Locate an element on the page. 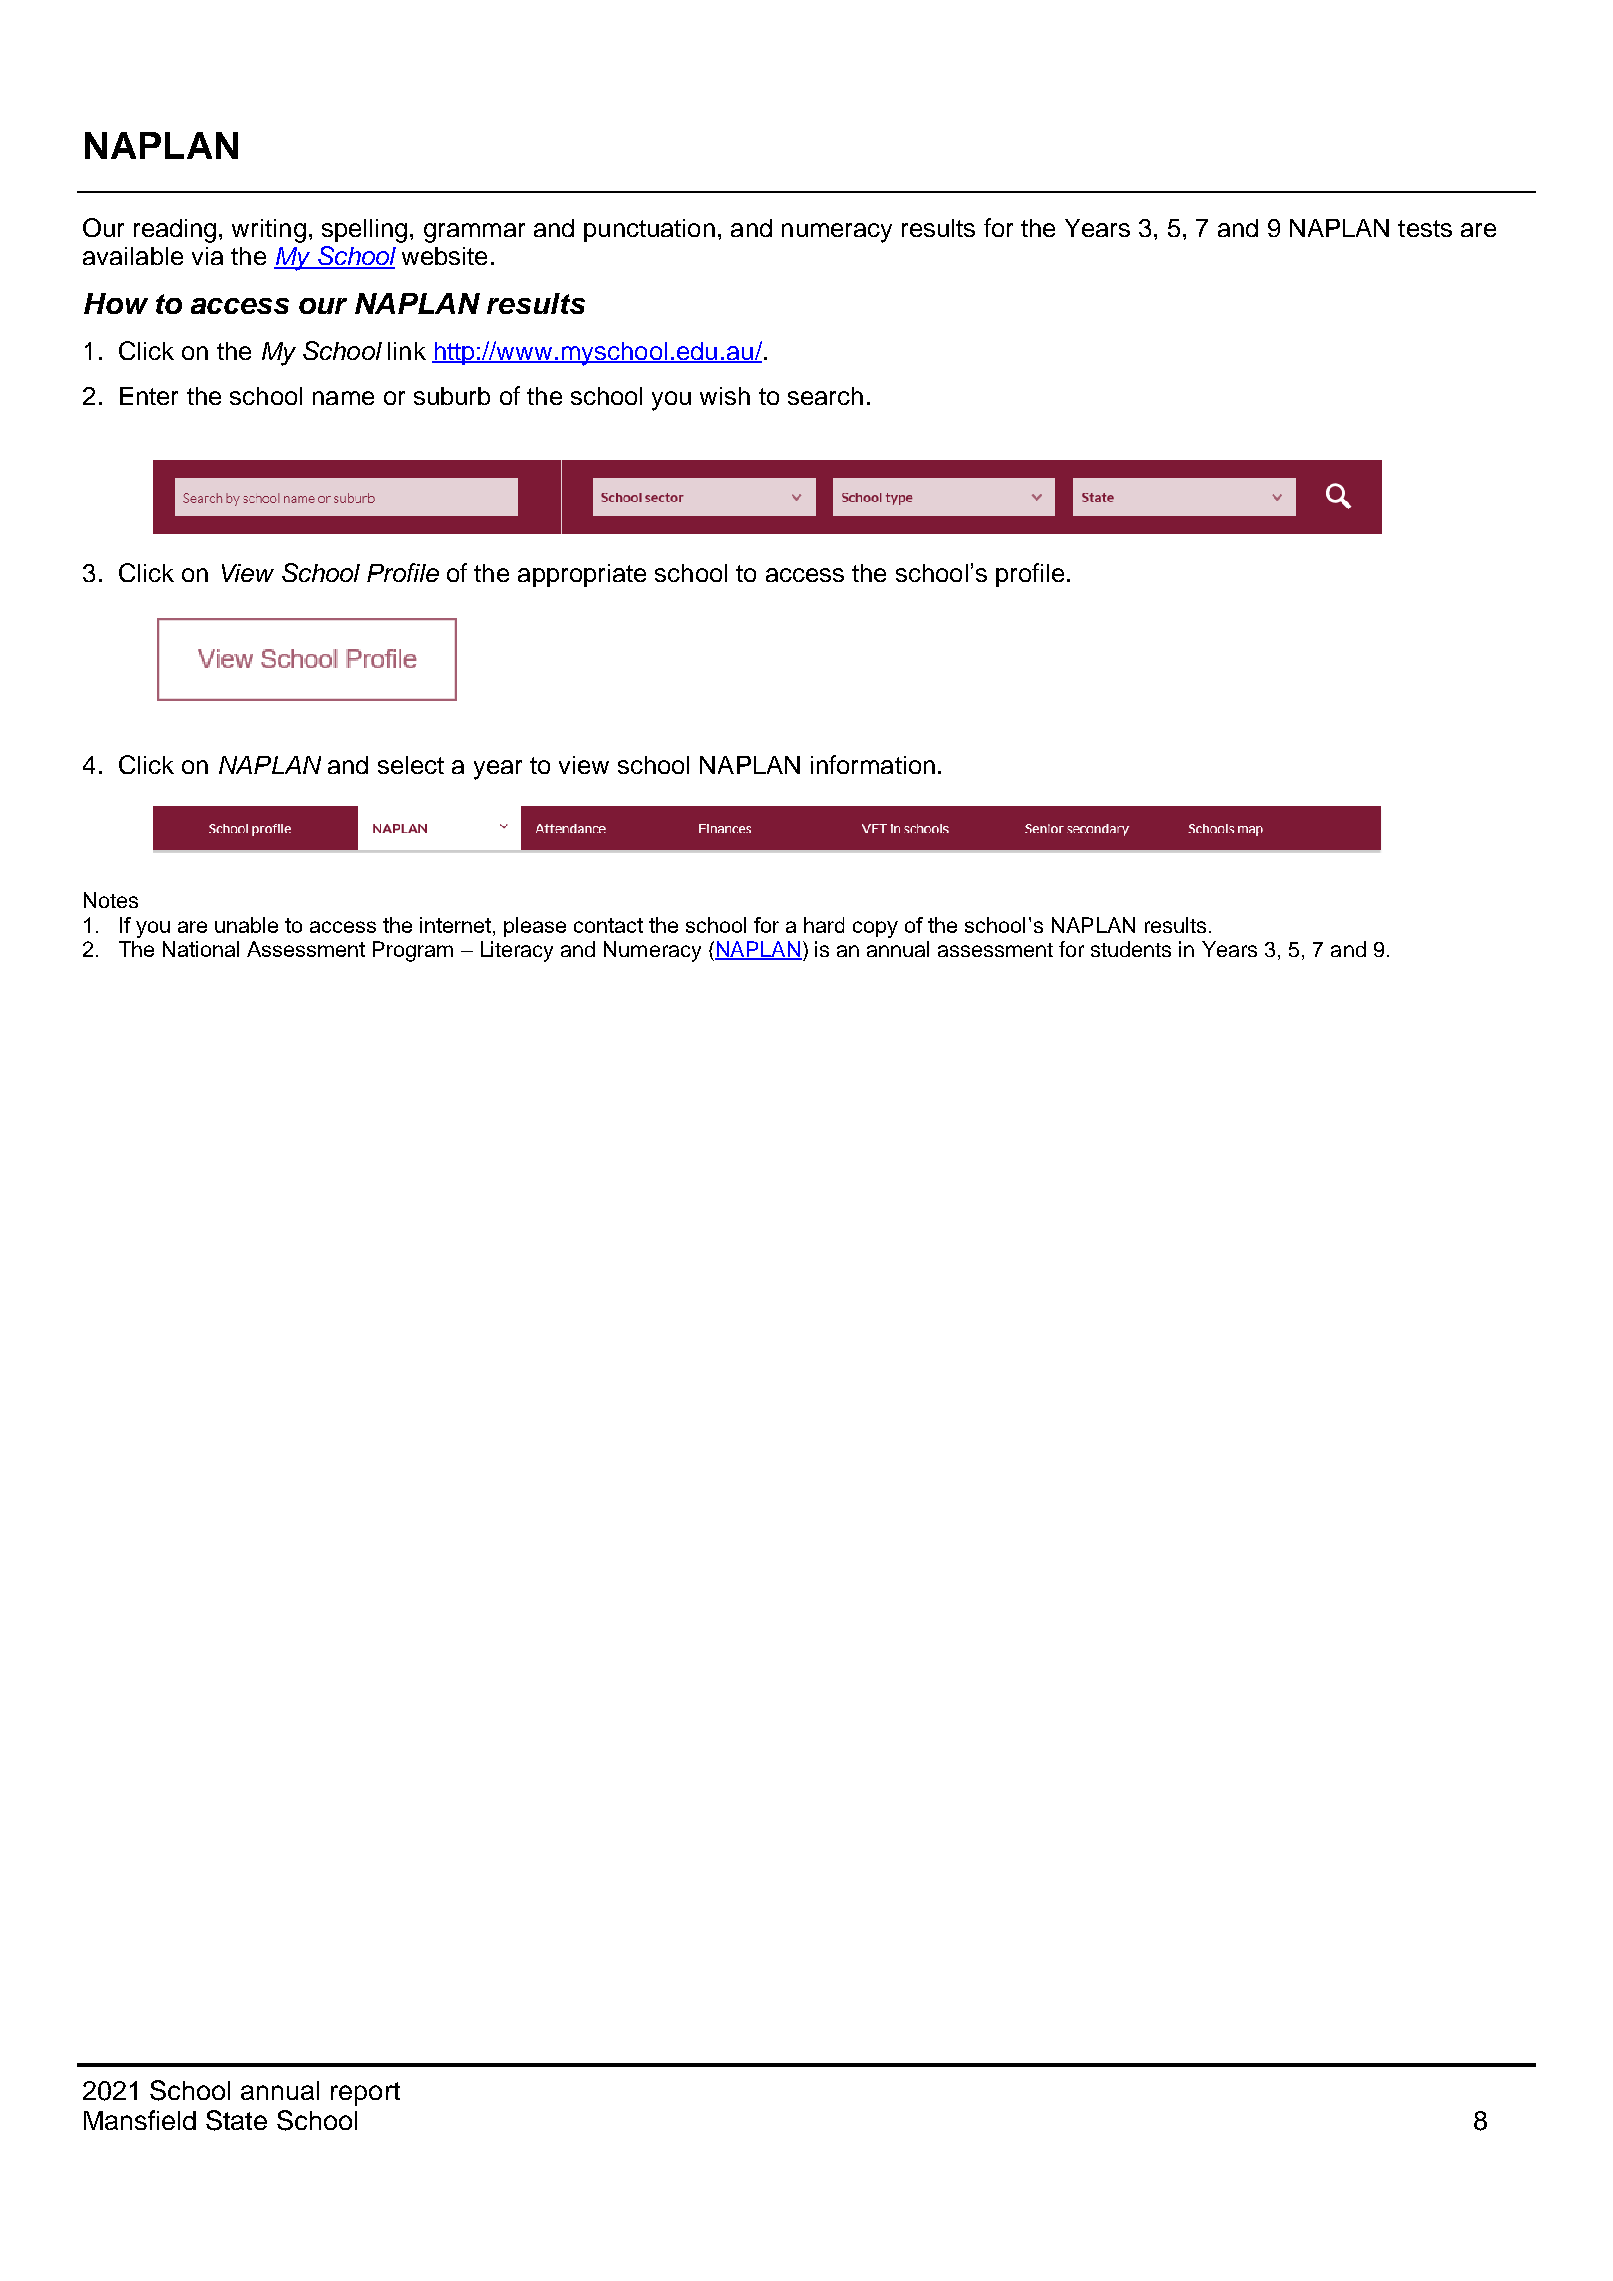 Image resolution: width=1613 pixels, height=2281 pixels. via is located at coordinates (207, 256).
